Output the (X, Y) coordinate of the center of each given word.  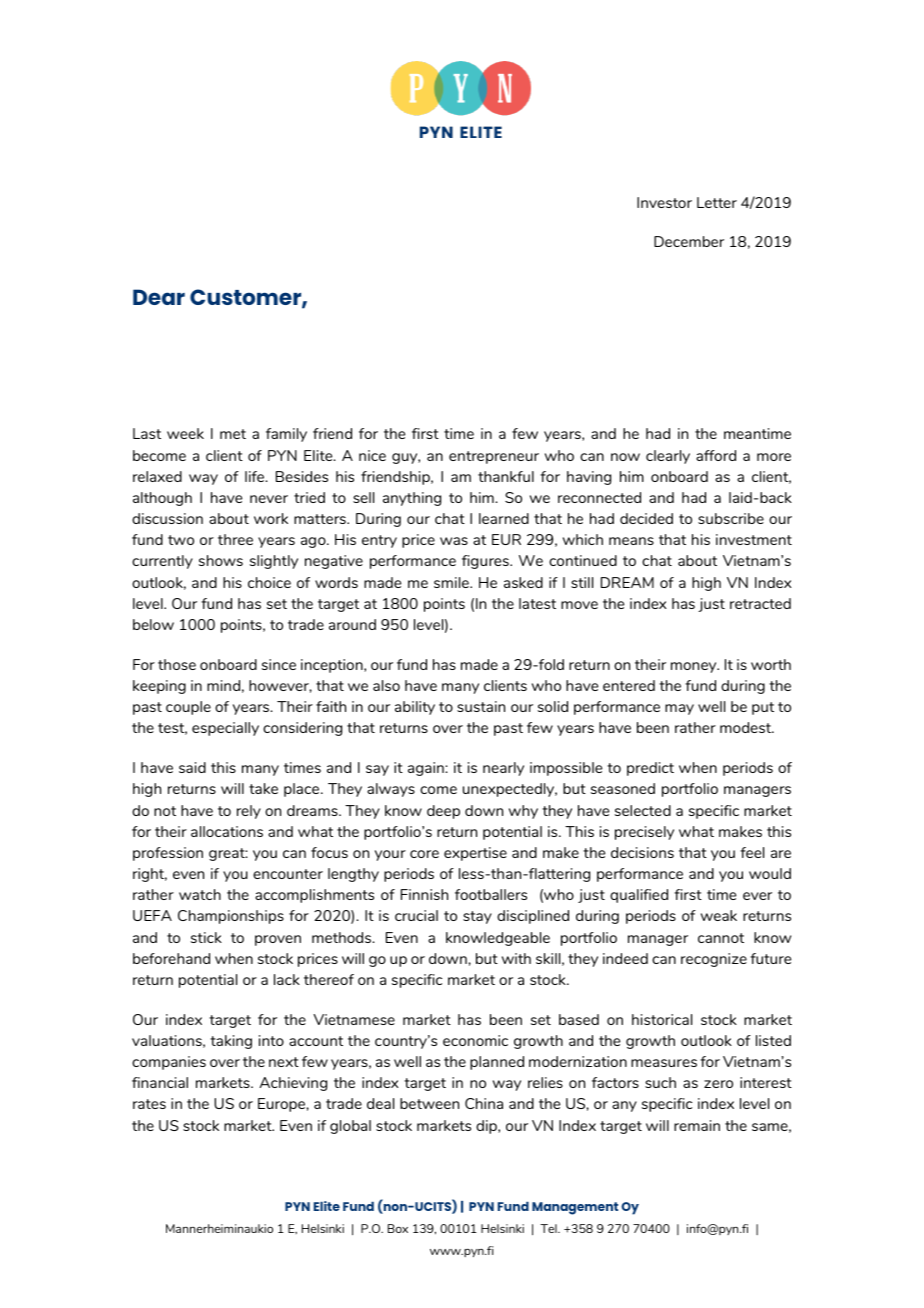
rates (149, 1104)
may (679, 709)
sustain (481, 706)
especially (225, 729)
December (689, 241)
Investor (664, 202)
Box (398, 1228)
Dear (159, 297)
